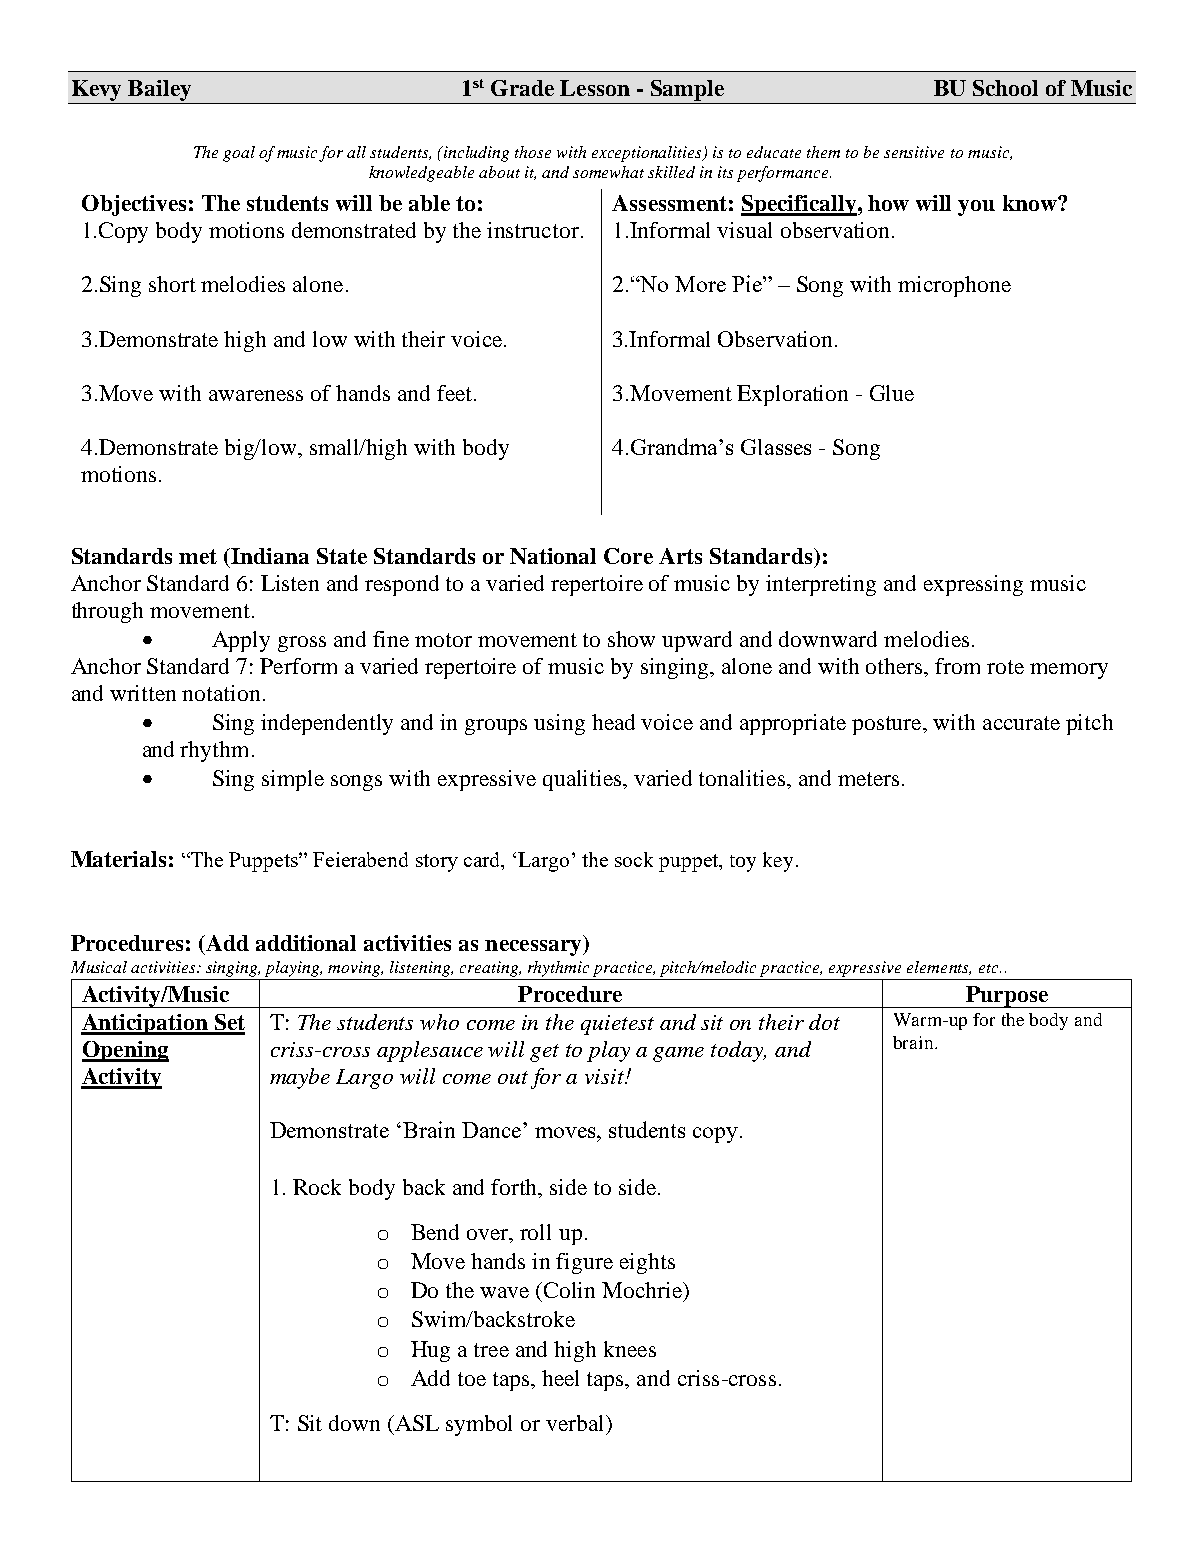  What do you see at coordinates (416, 1423) in the screenshot?
I see `ASL` at bounding box center [416, 1423].
